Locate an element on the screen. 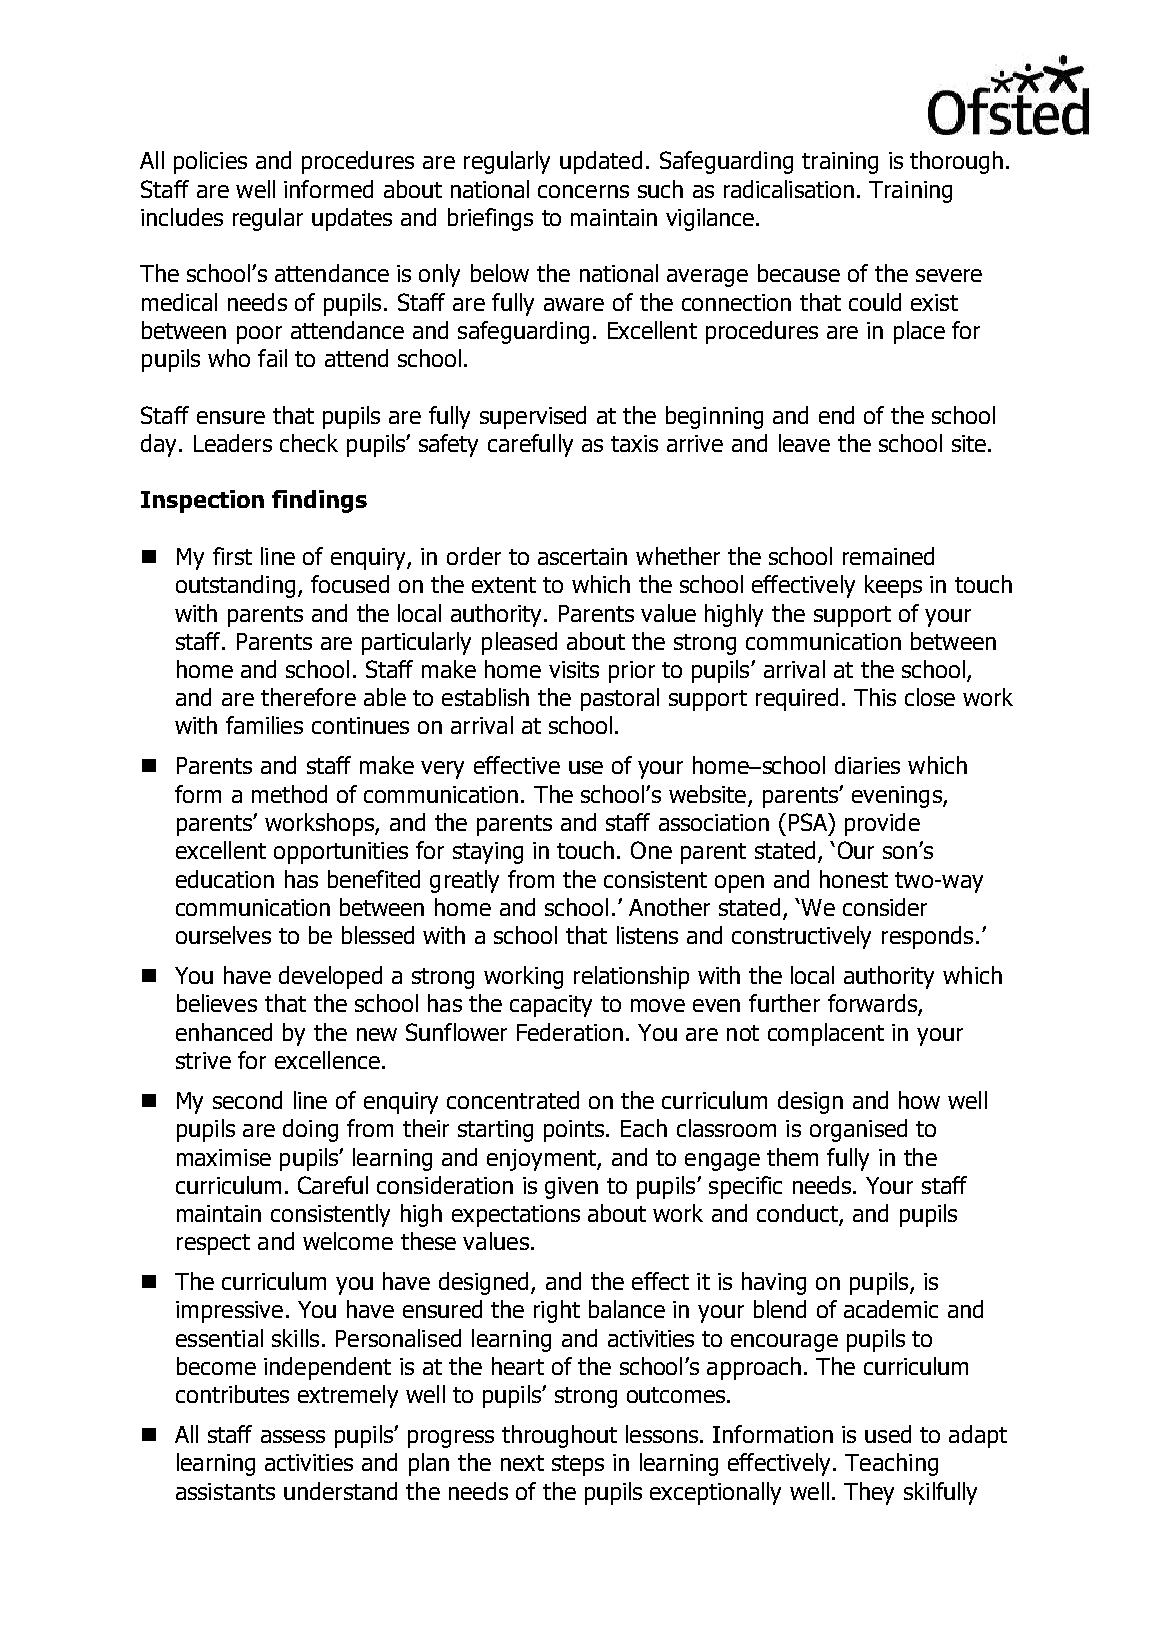 The width and height of the screenshot is (1154, 1636). steps is located at coordinates (578, 1465).
